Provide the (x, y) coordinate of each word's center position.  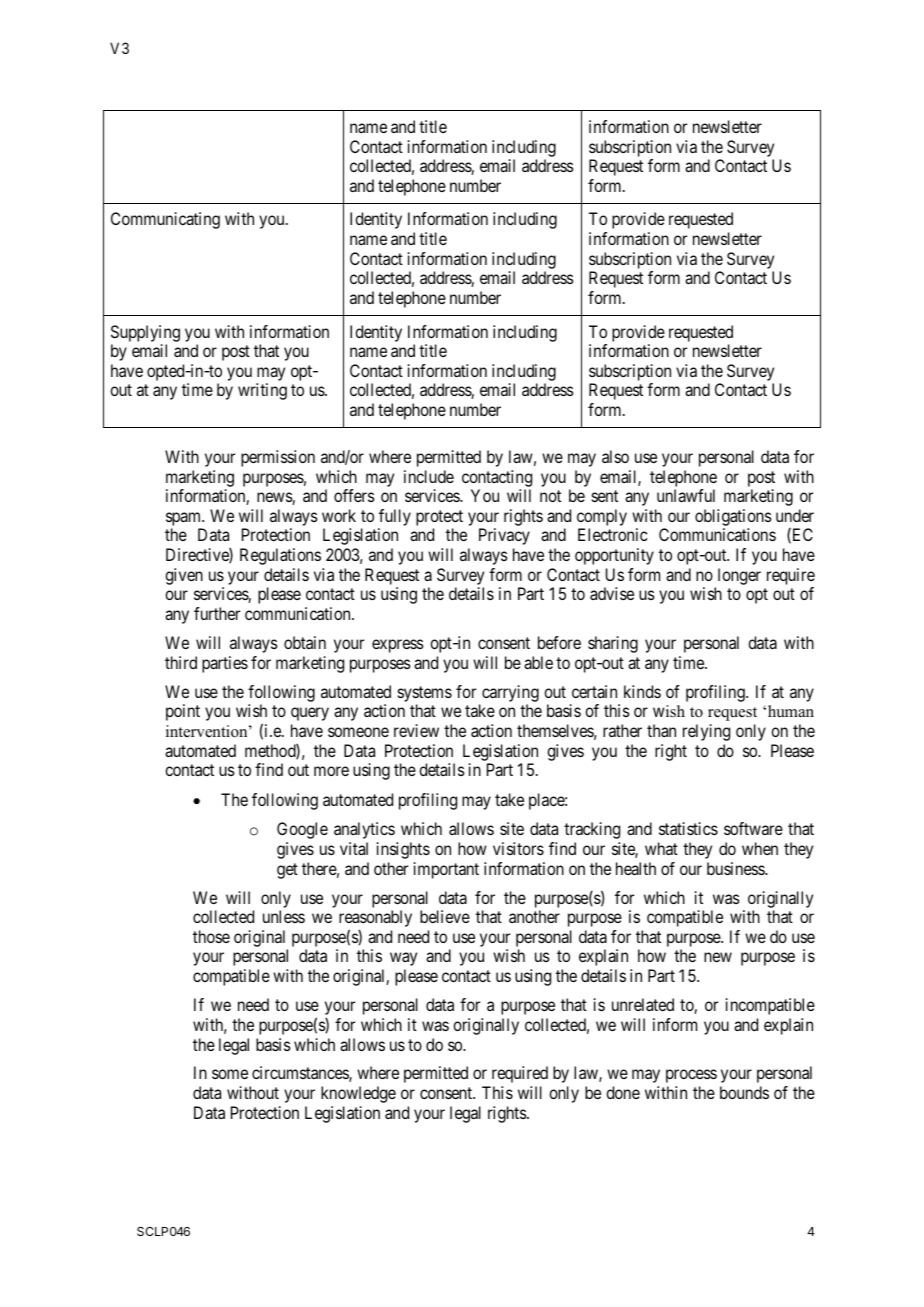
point (183, 712)
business (736, 868)
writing (262, 391)
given (184, 576)
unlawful (686, 495)
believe (445, 916)
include (429, 476)
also (615, 456)
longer (739, 576)
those (211, 936)
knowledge (358, 1094)
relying (706, 732)
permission (278, 458)
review (416, 730)
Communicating (165, 220)
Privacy (504, 536)
